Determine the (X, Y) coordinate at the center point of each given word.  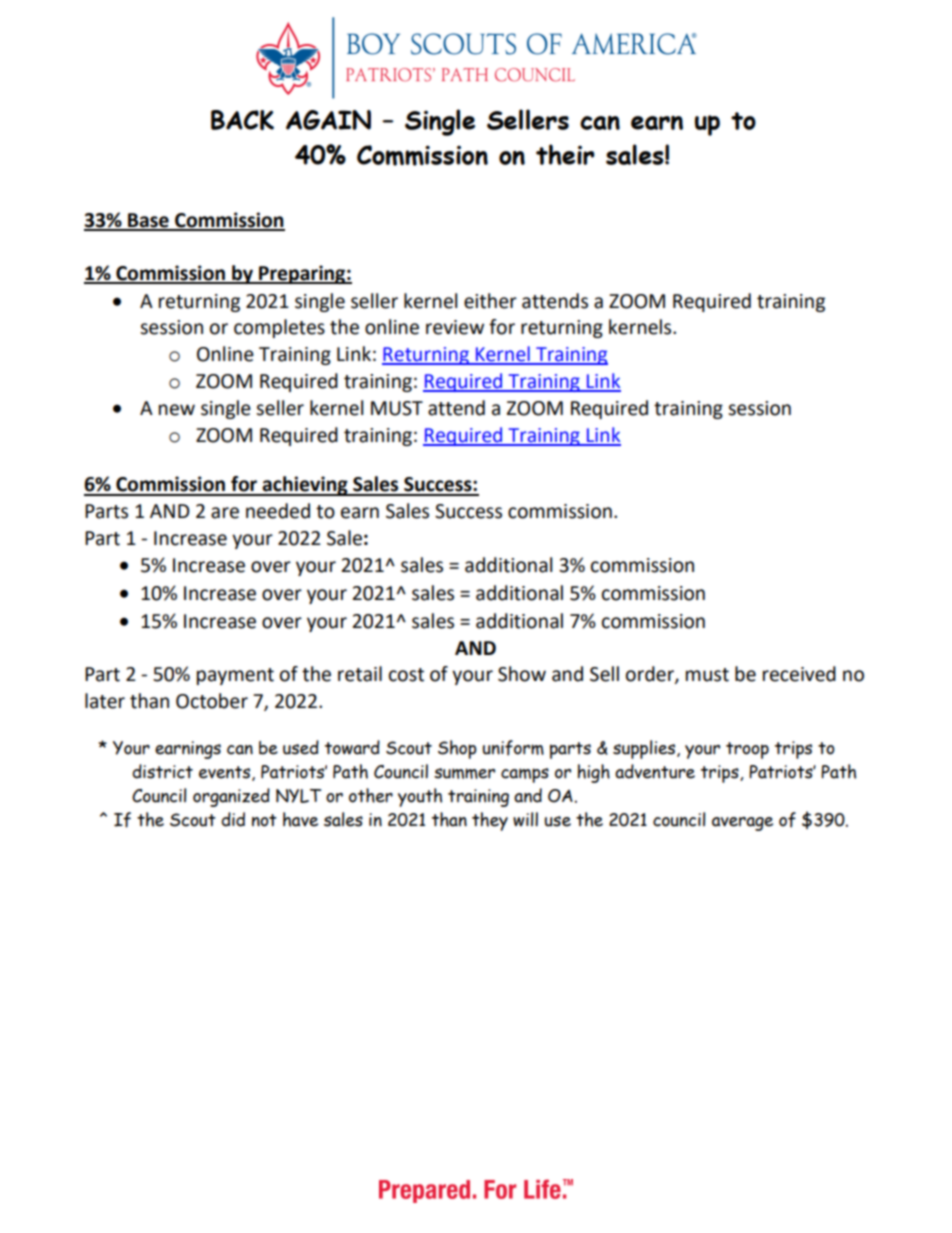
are (225, 513)
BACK (242, 120)
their (565, 154)
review (455, 327)
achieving (305, 486)
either (490, 301)
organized (231, 797)
